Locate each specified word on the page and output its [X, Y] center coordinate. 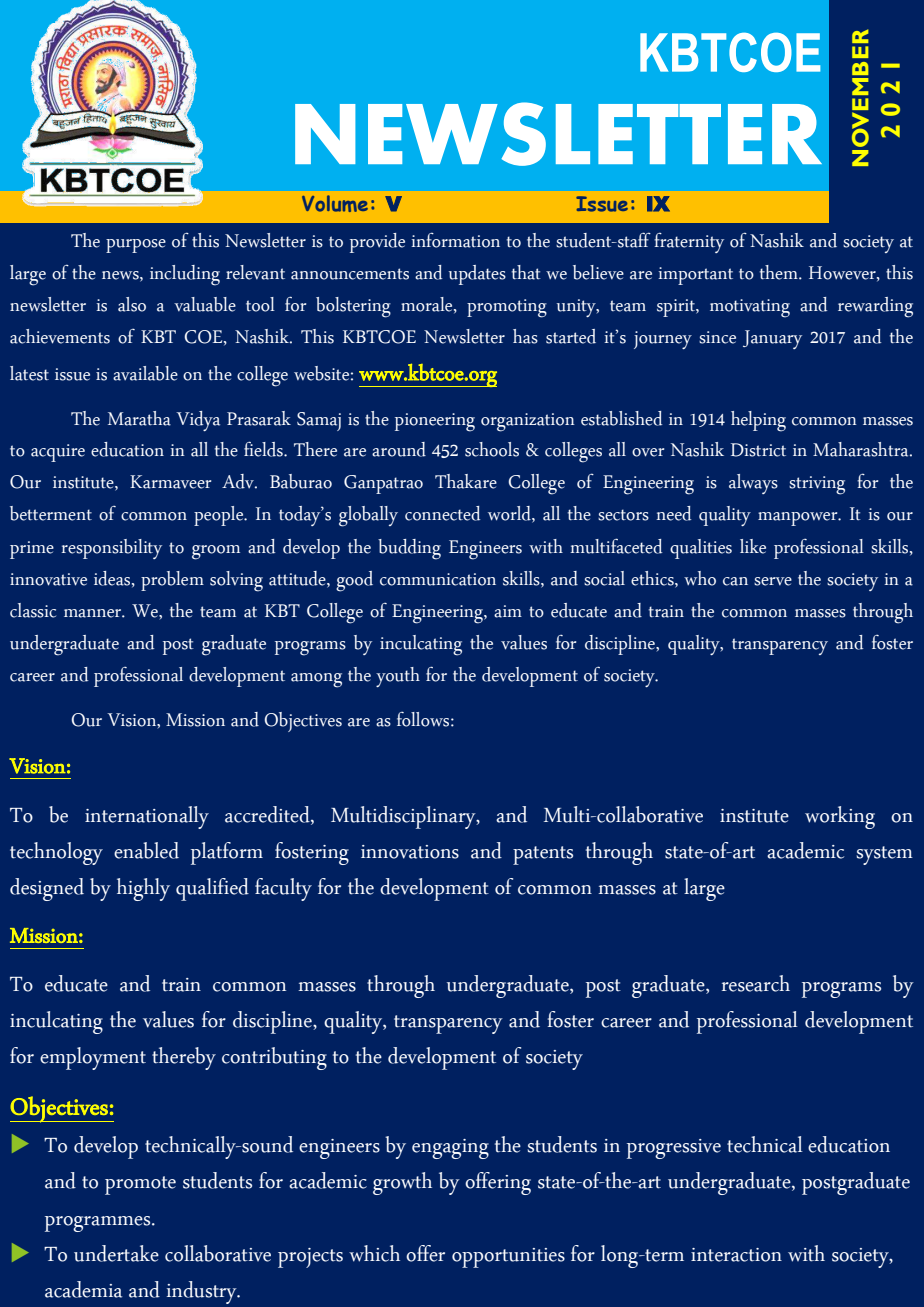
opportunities [508, 1258]
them [780, 272]
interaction [736, 1255]
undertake [116, 1253]
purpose [136, 246]
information [455, 240]
